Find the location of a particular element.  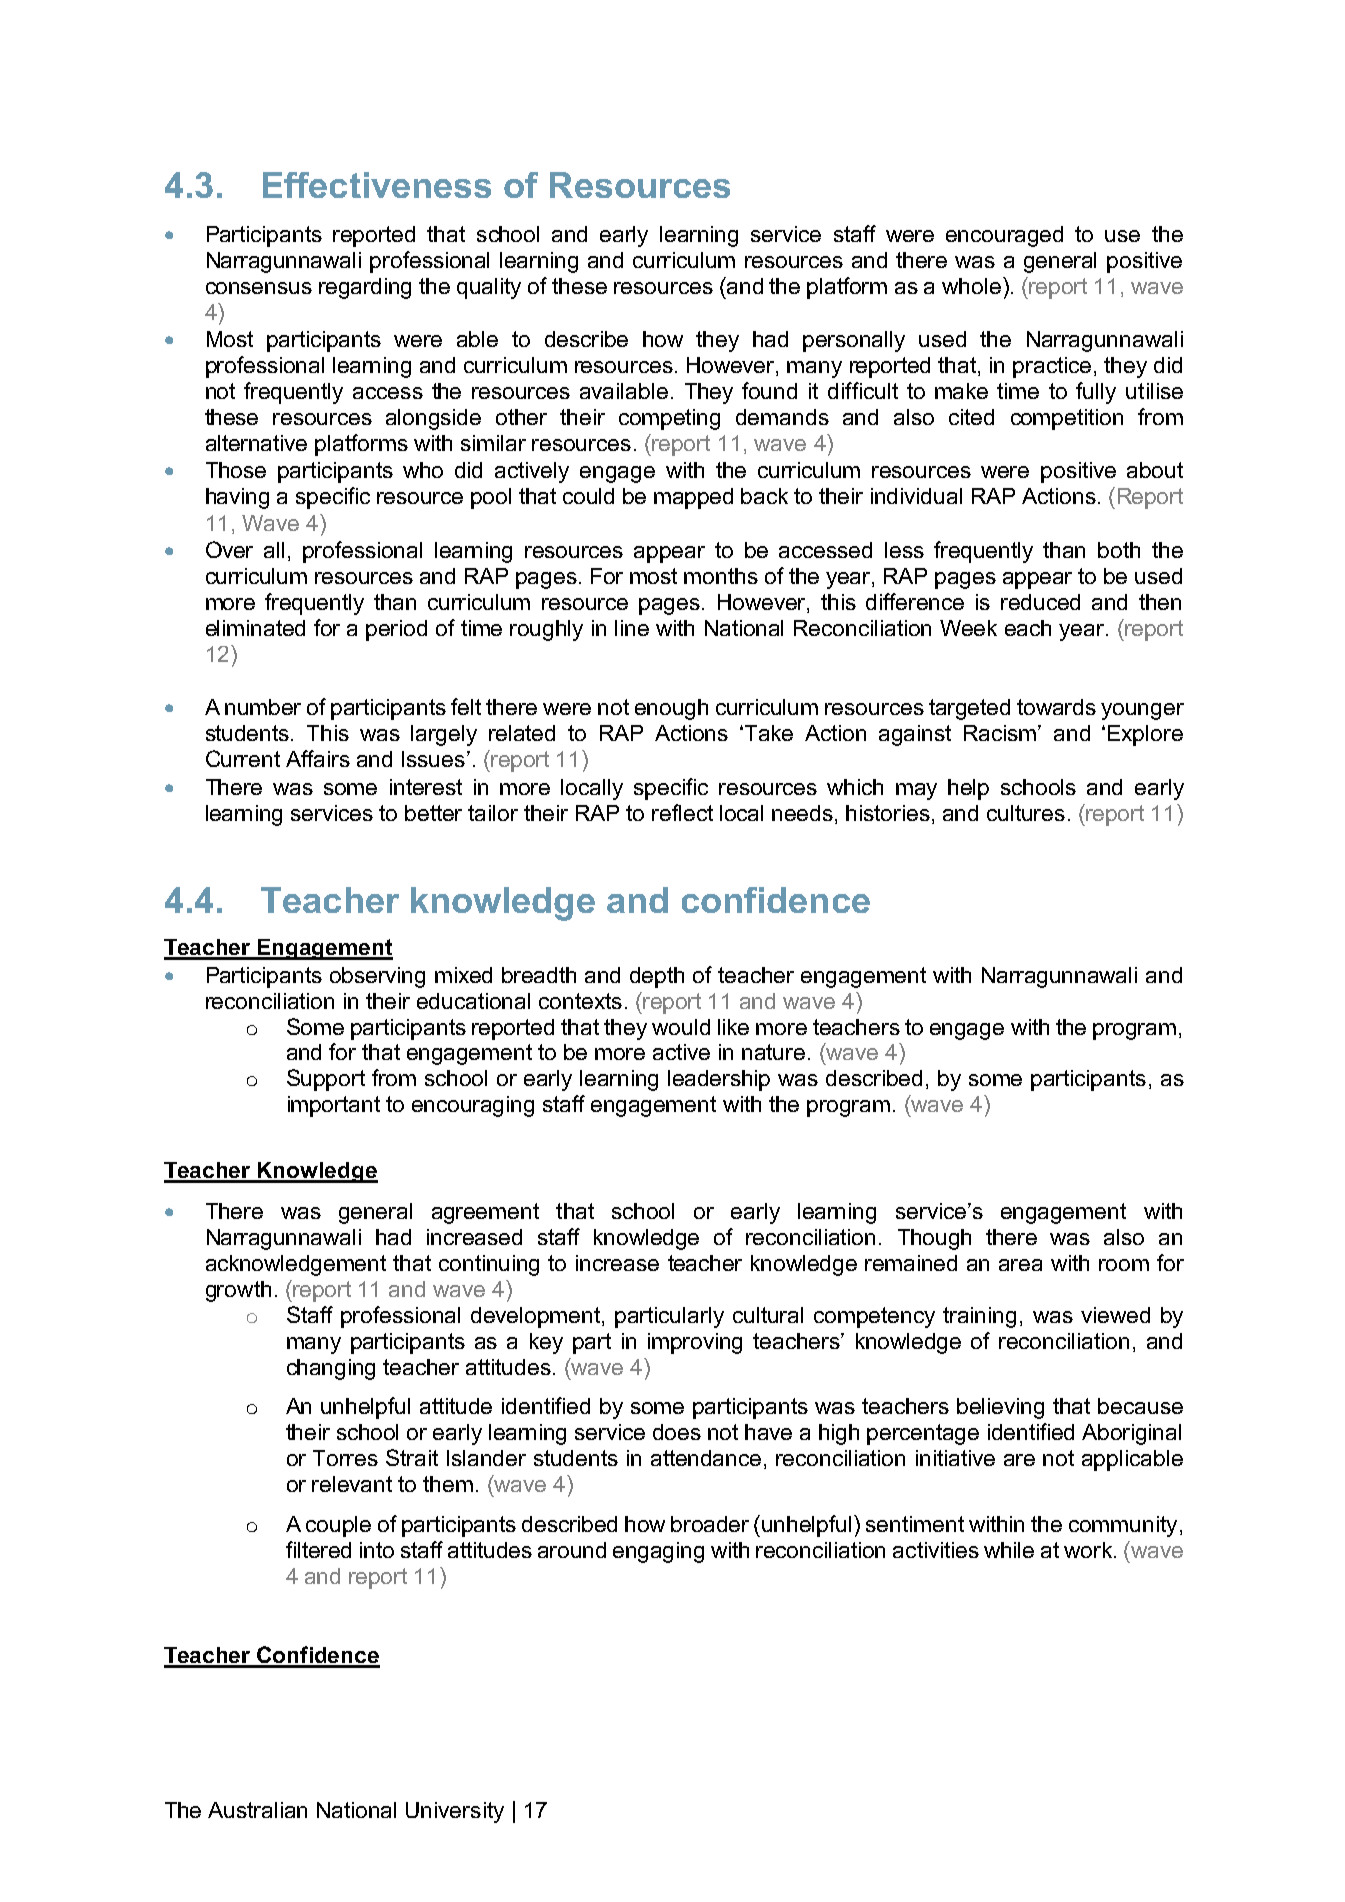

encouraged is located at coordinates (1004, 236).
